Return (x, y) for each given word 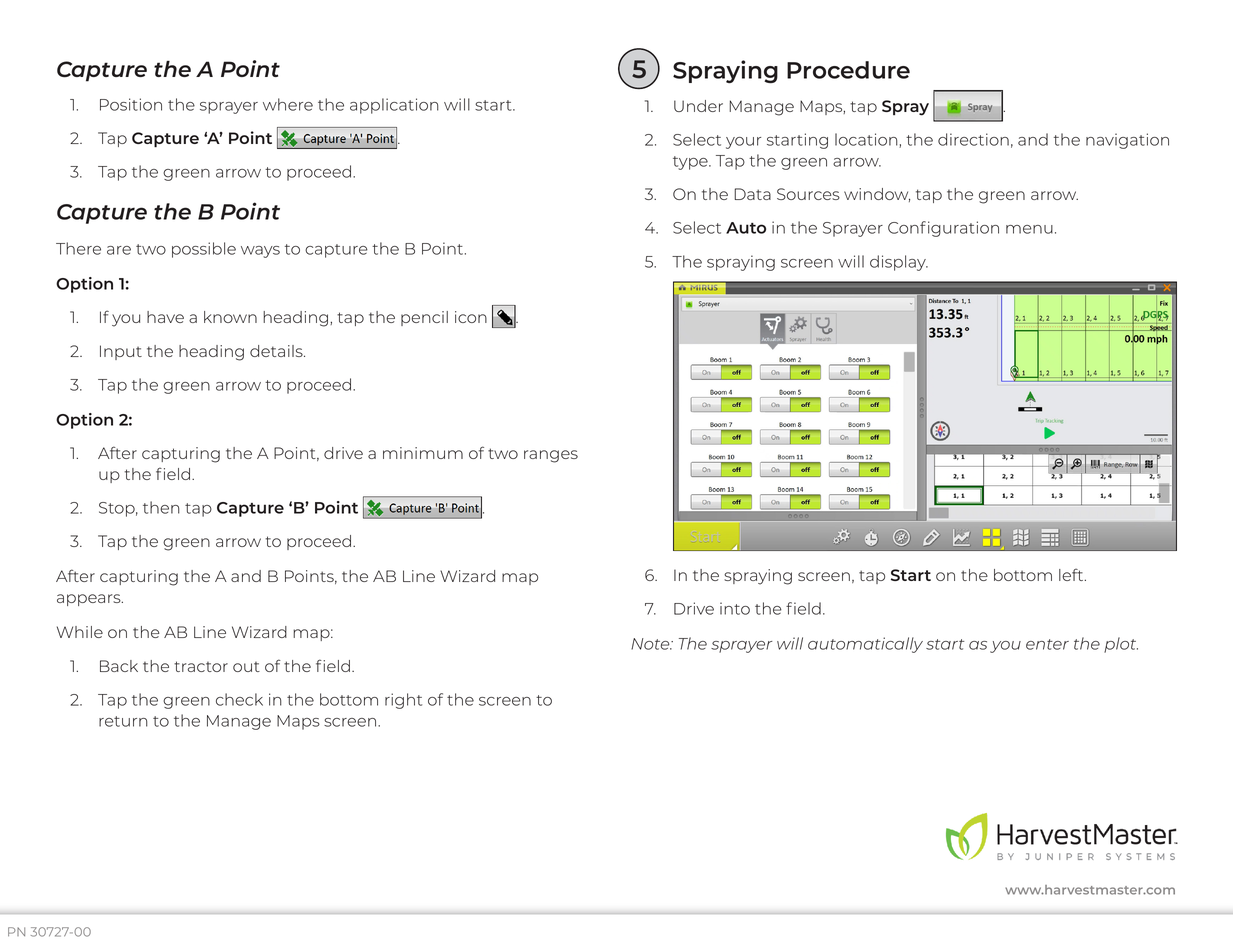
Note (651, 644)
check (239, 699)
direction (973, 139)
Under (698, 106)
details (277, 351)
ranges (551, 456)
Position (131, 104)
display (899, 263)
